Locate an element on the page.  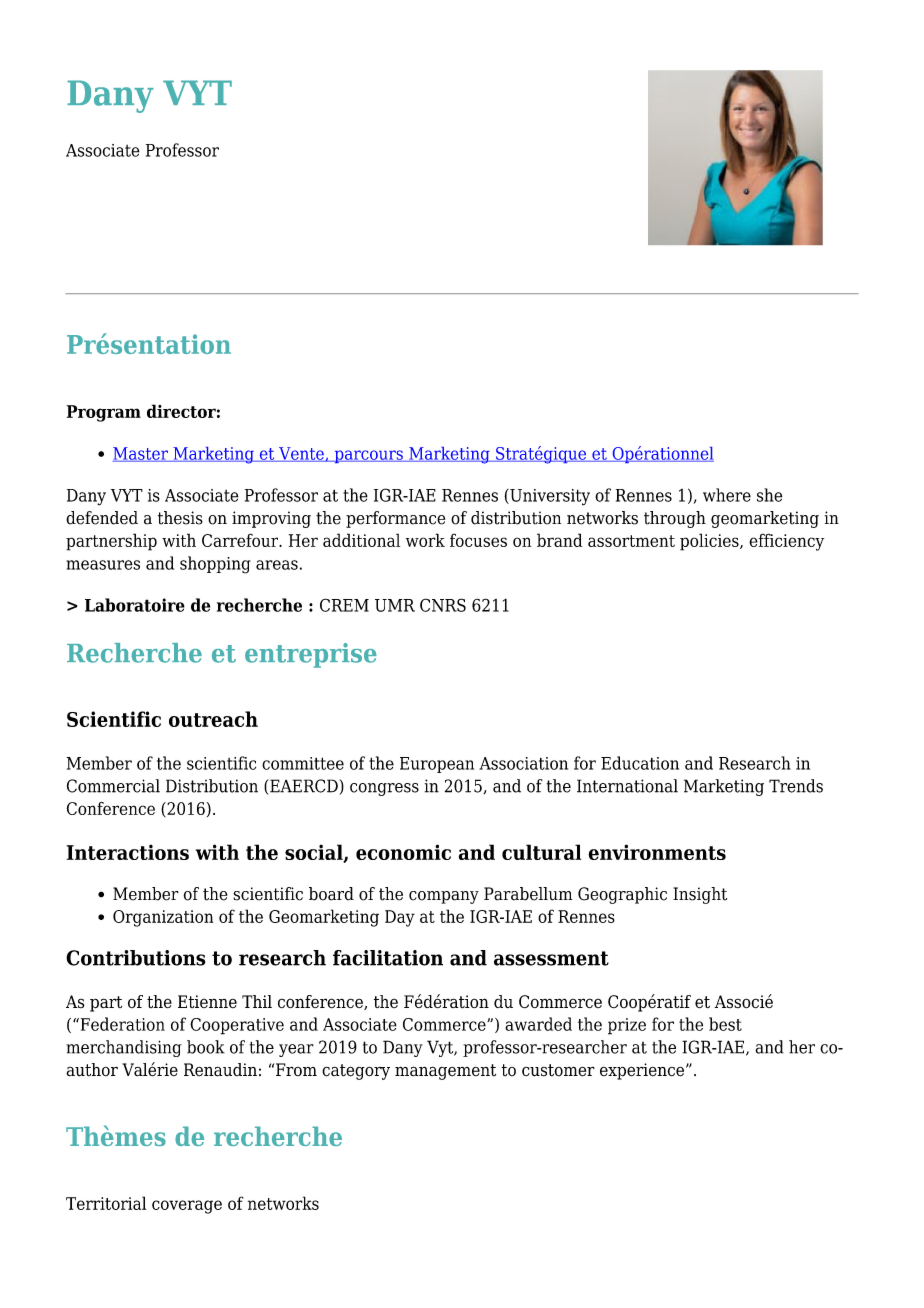
Etienne is located at coordinates (207, 1001).
